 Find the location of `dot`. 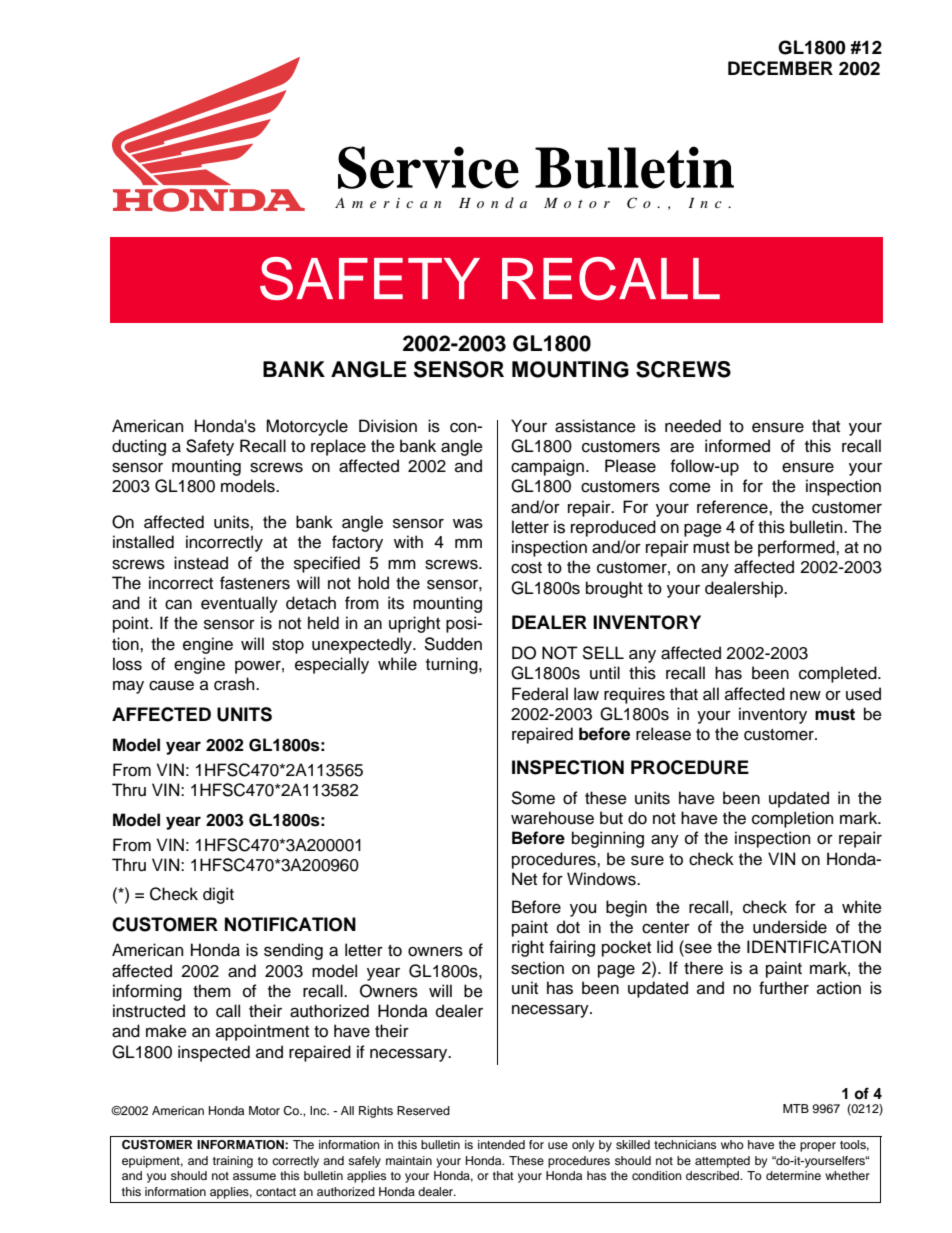

dot is located at coordinates (568, 927).
